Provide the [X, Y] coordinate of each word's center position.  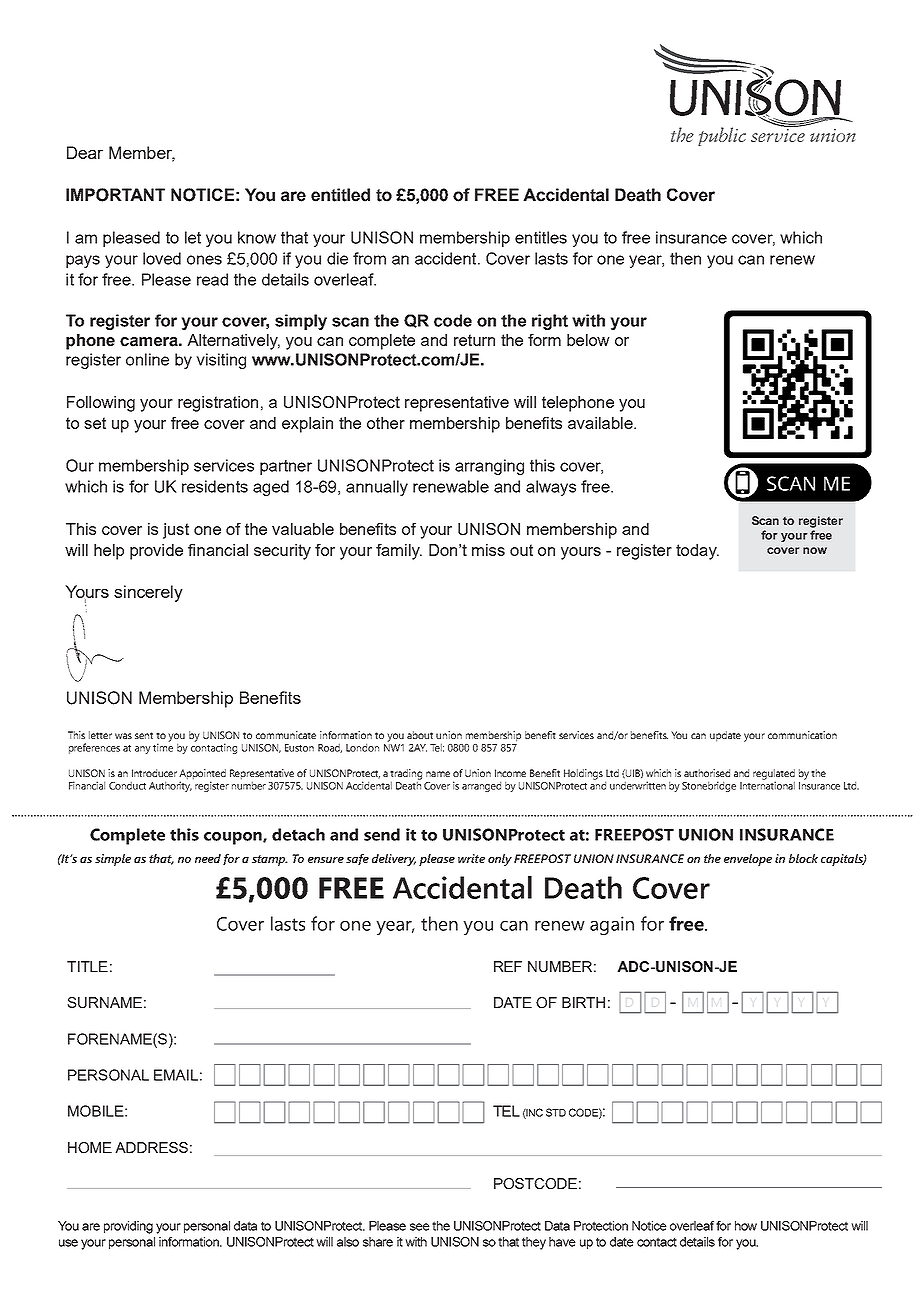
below [588, 340]
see [420, 1227]
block [803, 858]
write [471, 858]
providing [128, 1227]
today [697, 552]
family [399, 552]
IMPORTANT [115, 195]
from [369, 258]
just [176, 531]
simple [113, 860]
